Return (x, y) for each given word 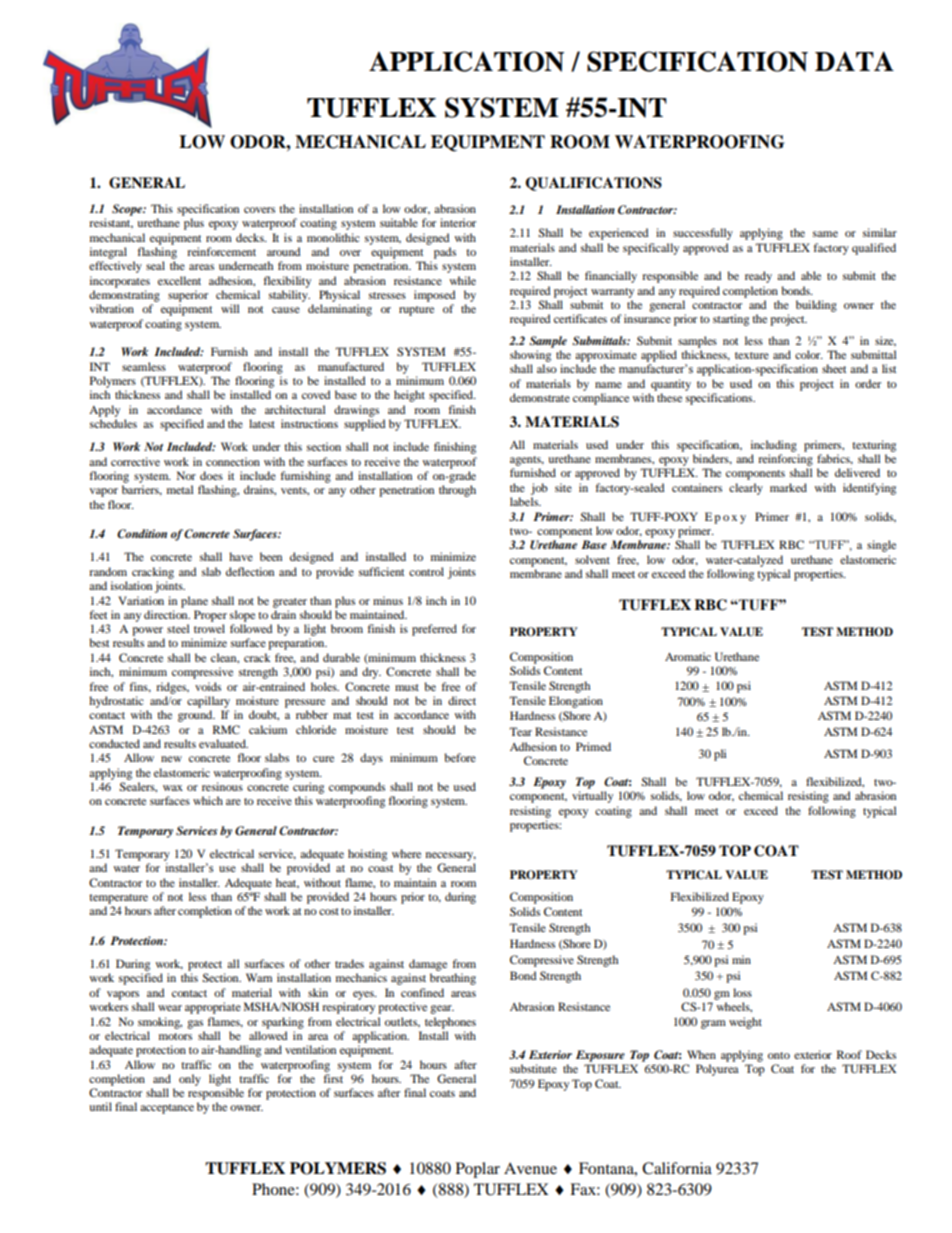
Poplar (478, 1170)
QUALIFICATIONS (593, 184)
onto (779, 1055)
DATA (854, 61)
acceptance (167, 1109)
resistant (111, 223)
